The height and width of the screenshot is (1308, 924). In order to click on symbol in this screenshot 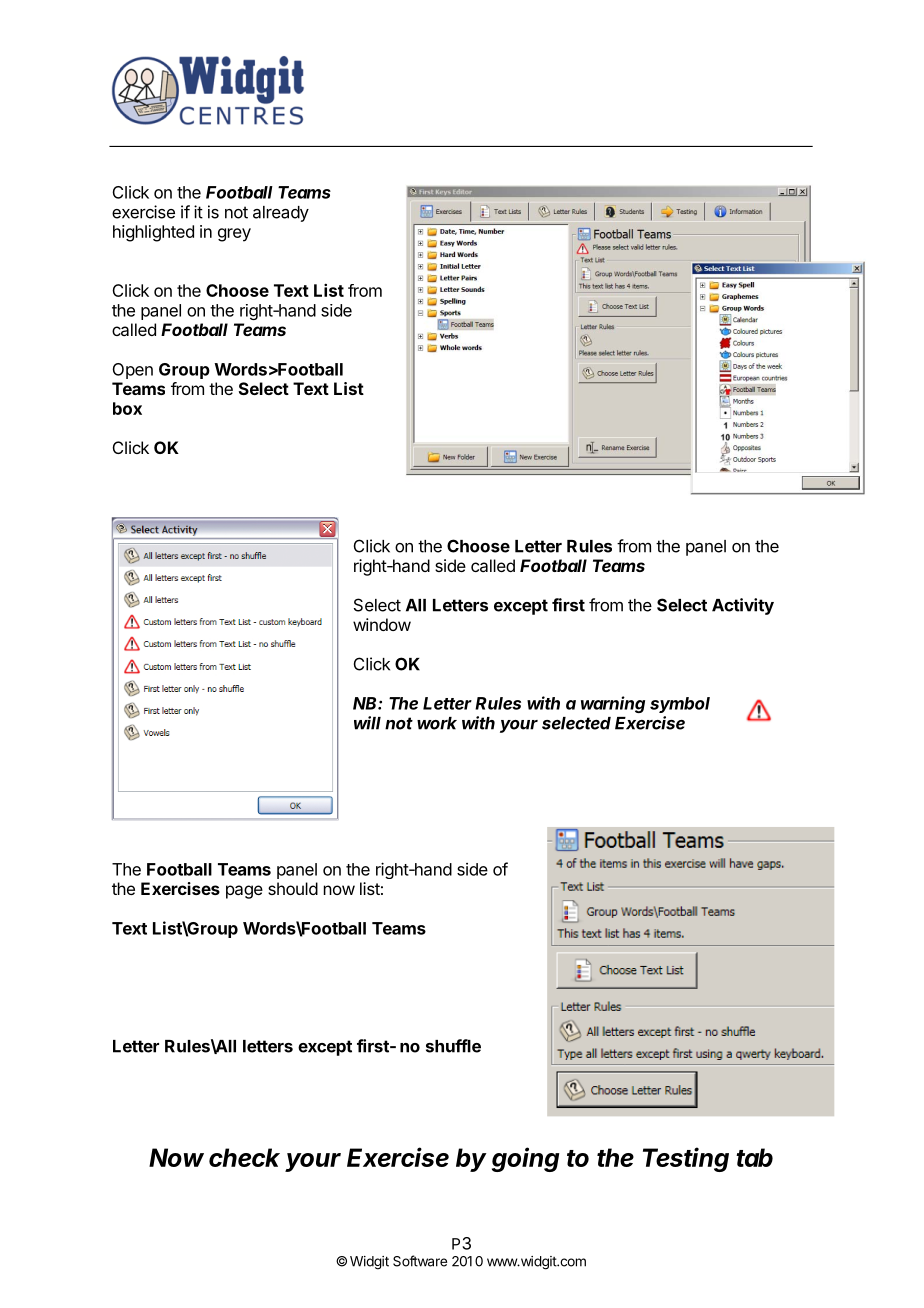, I will do `click(680, 705)`.
